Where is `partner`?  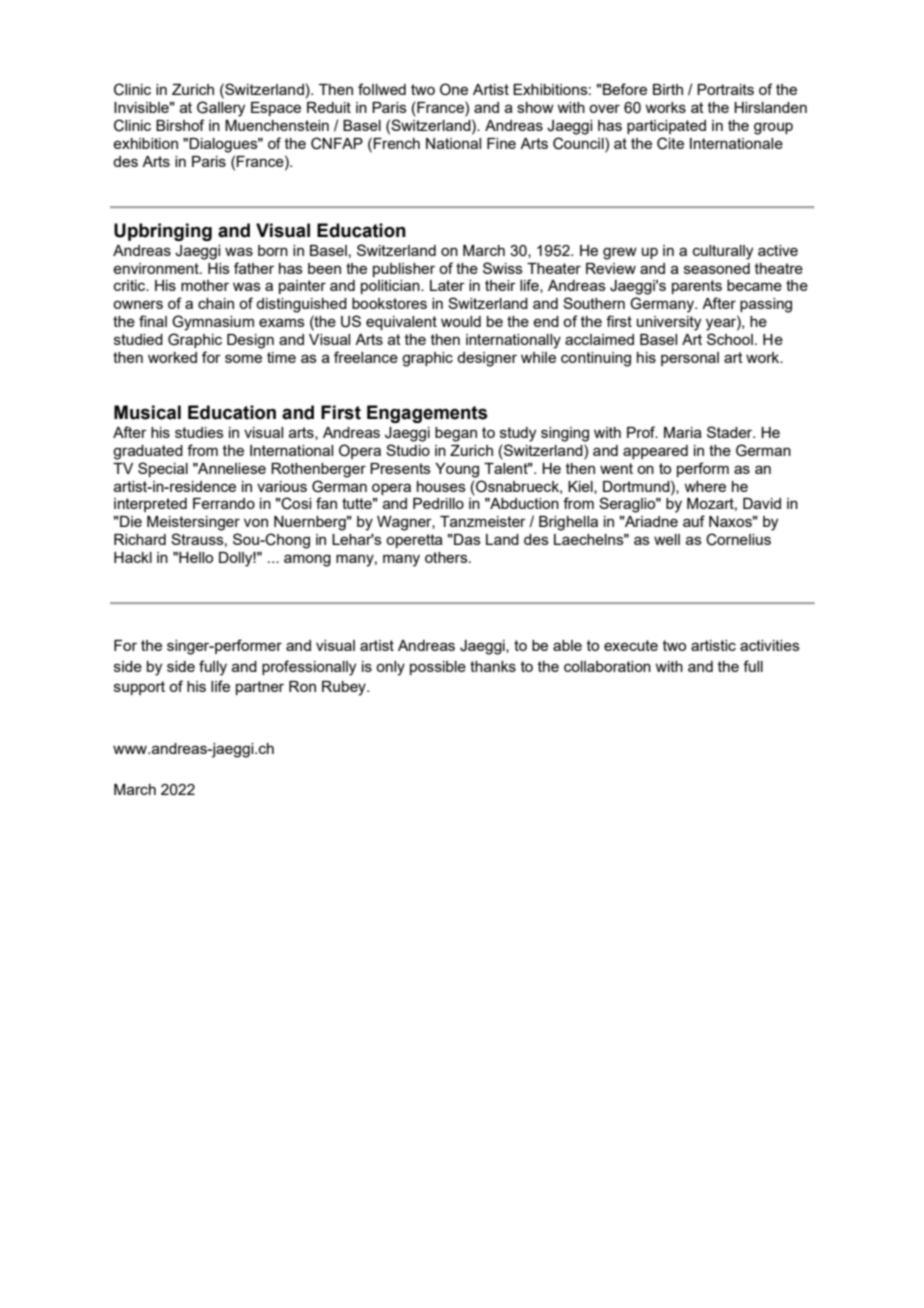
partner is located at coordinates (260, 688).
